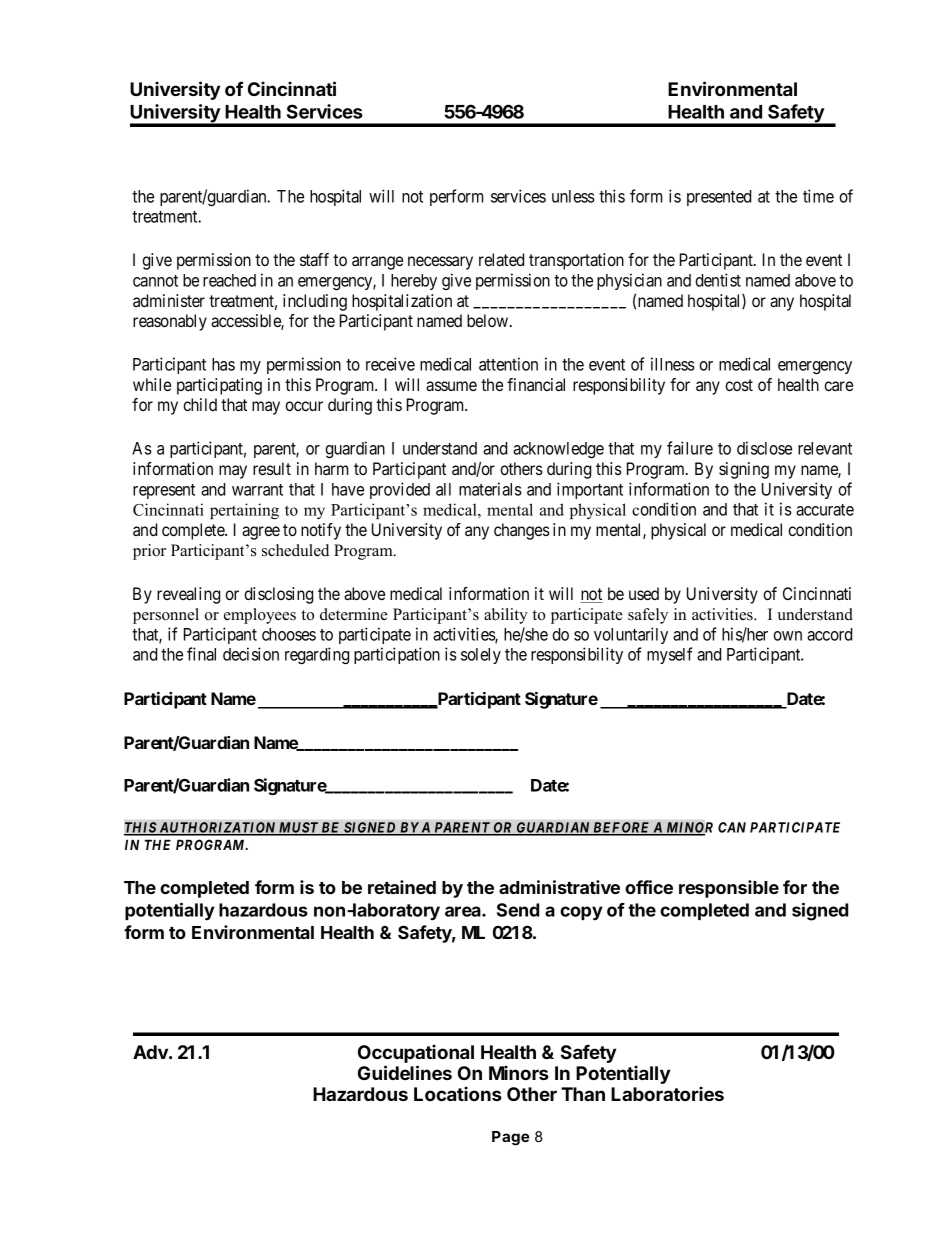 This page has width=952, height=1233. I want to click on own, so click(787, 636).
